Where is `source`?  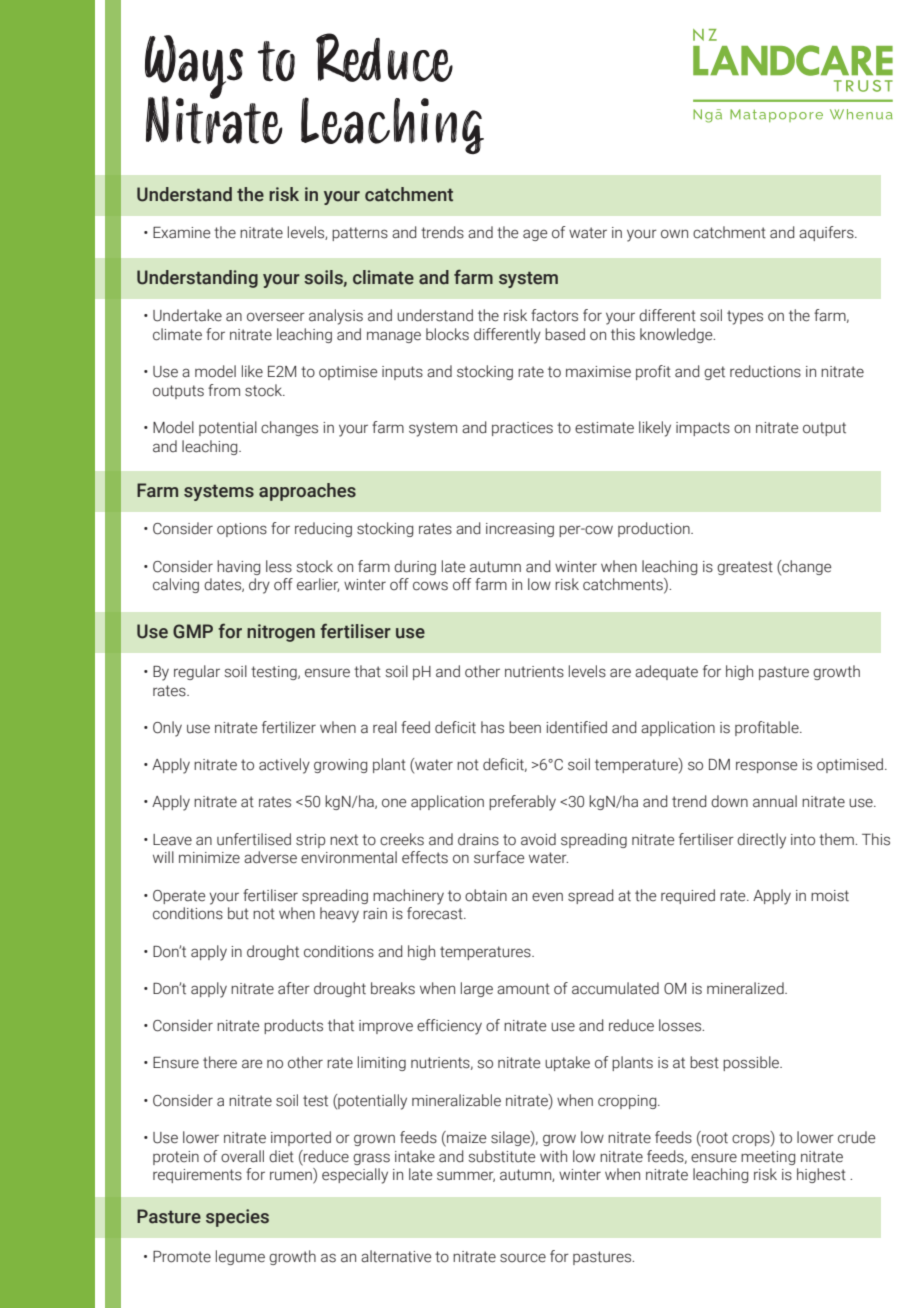
source is located at coordinates (523, 1258).
